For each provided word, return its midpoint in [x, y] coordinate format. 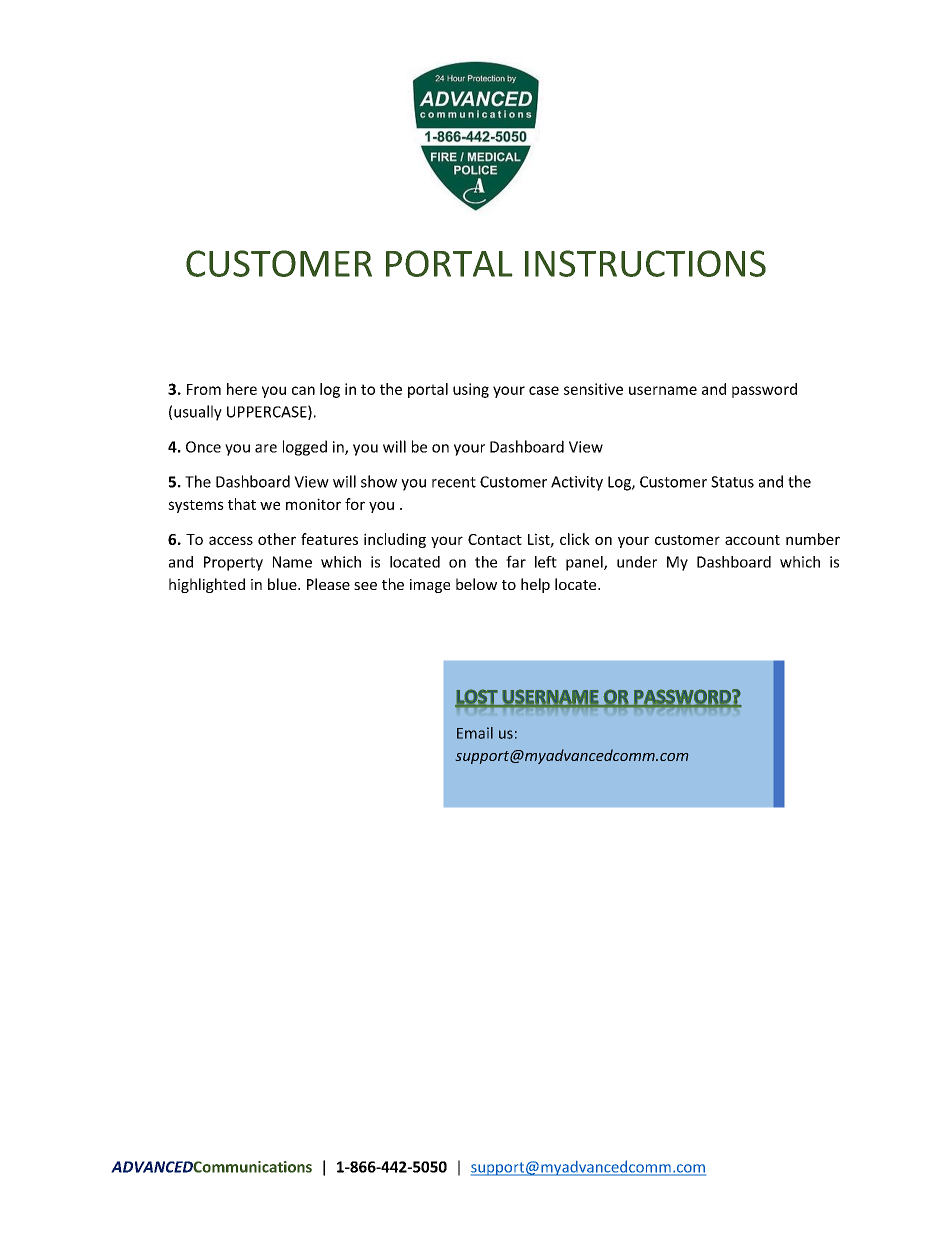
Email [475, 733]
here [242, 389]
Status [732, 482]
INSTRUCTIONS [645, 263]
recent [454, 482]
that [242, 504]
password [764, 390]
